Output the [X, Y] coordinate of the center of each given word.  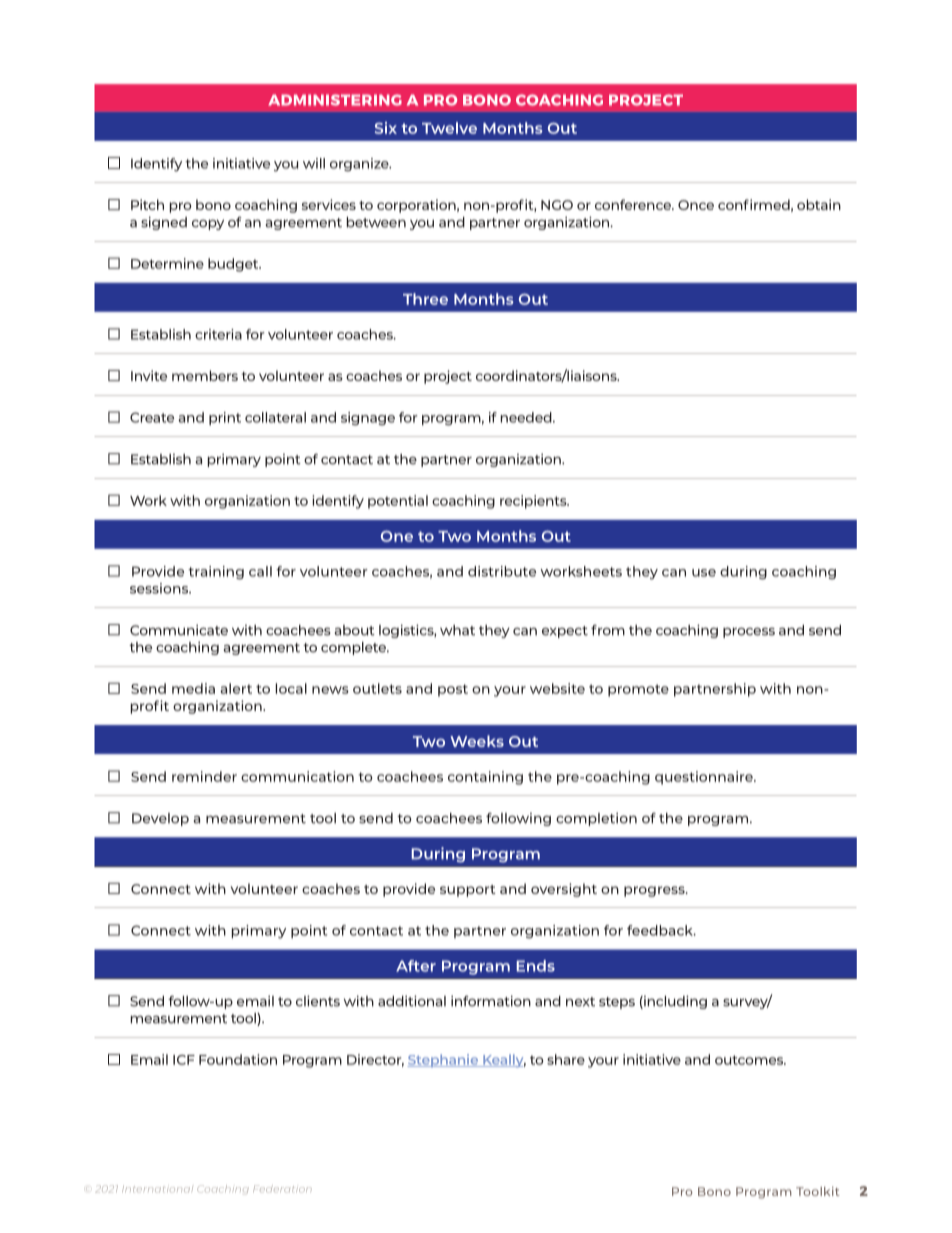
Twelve [449, 128]
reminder [204, 776]
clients [318, 1001]
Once [696, 205]
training [216, 573]
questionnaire [705, 778]
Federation [282, 1189]
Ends [535, 966]
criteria [218, 334]
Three [425, 299]
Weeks [477, 741]
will [314, 163]
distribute [502, 571]
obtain [819, 204]
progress [655, 891]
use [704, 573]
